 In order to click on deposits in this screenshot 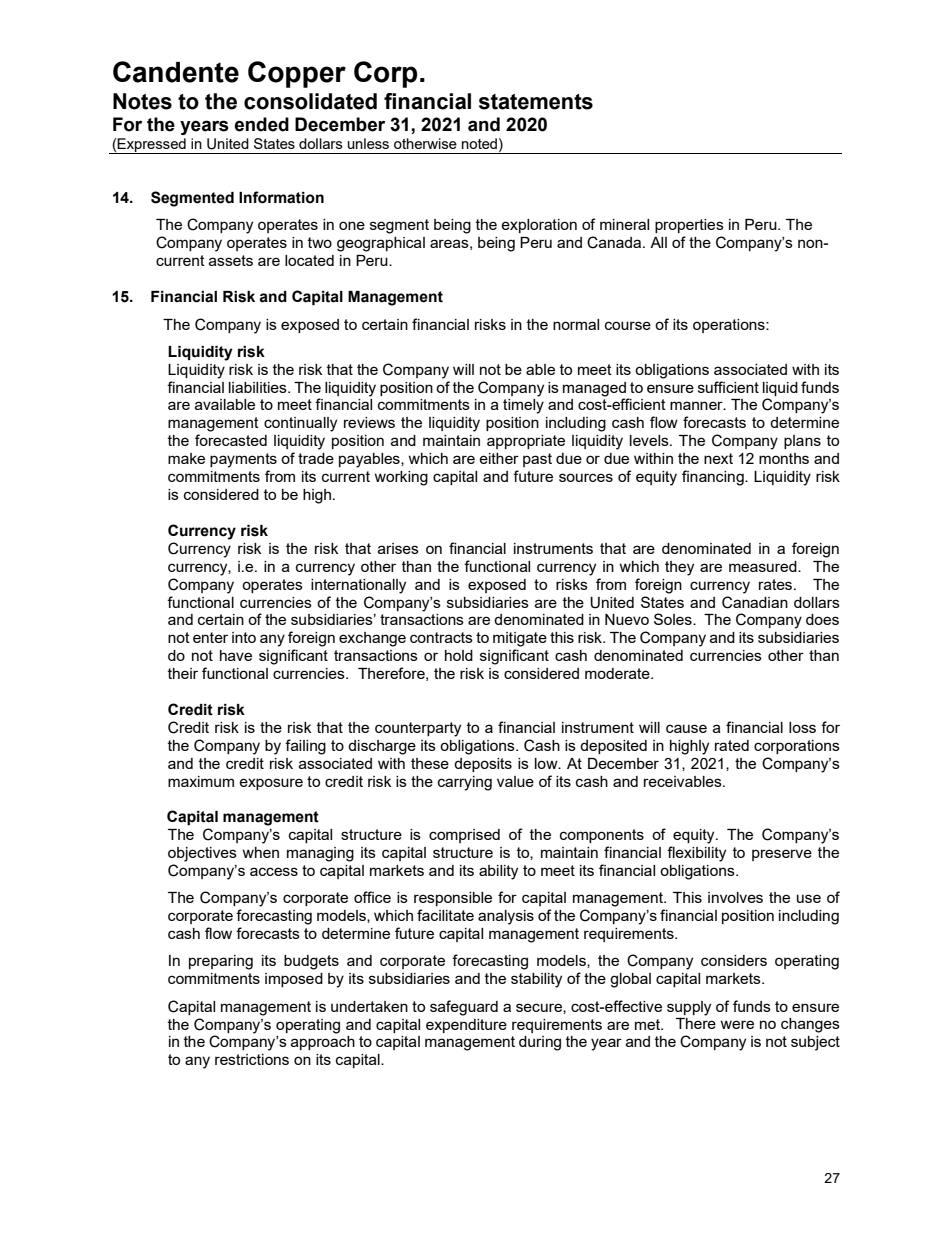, I will do `click(483, 765)`.
